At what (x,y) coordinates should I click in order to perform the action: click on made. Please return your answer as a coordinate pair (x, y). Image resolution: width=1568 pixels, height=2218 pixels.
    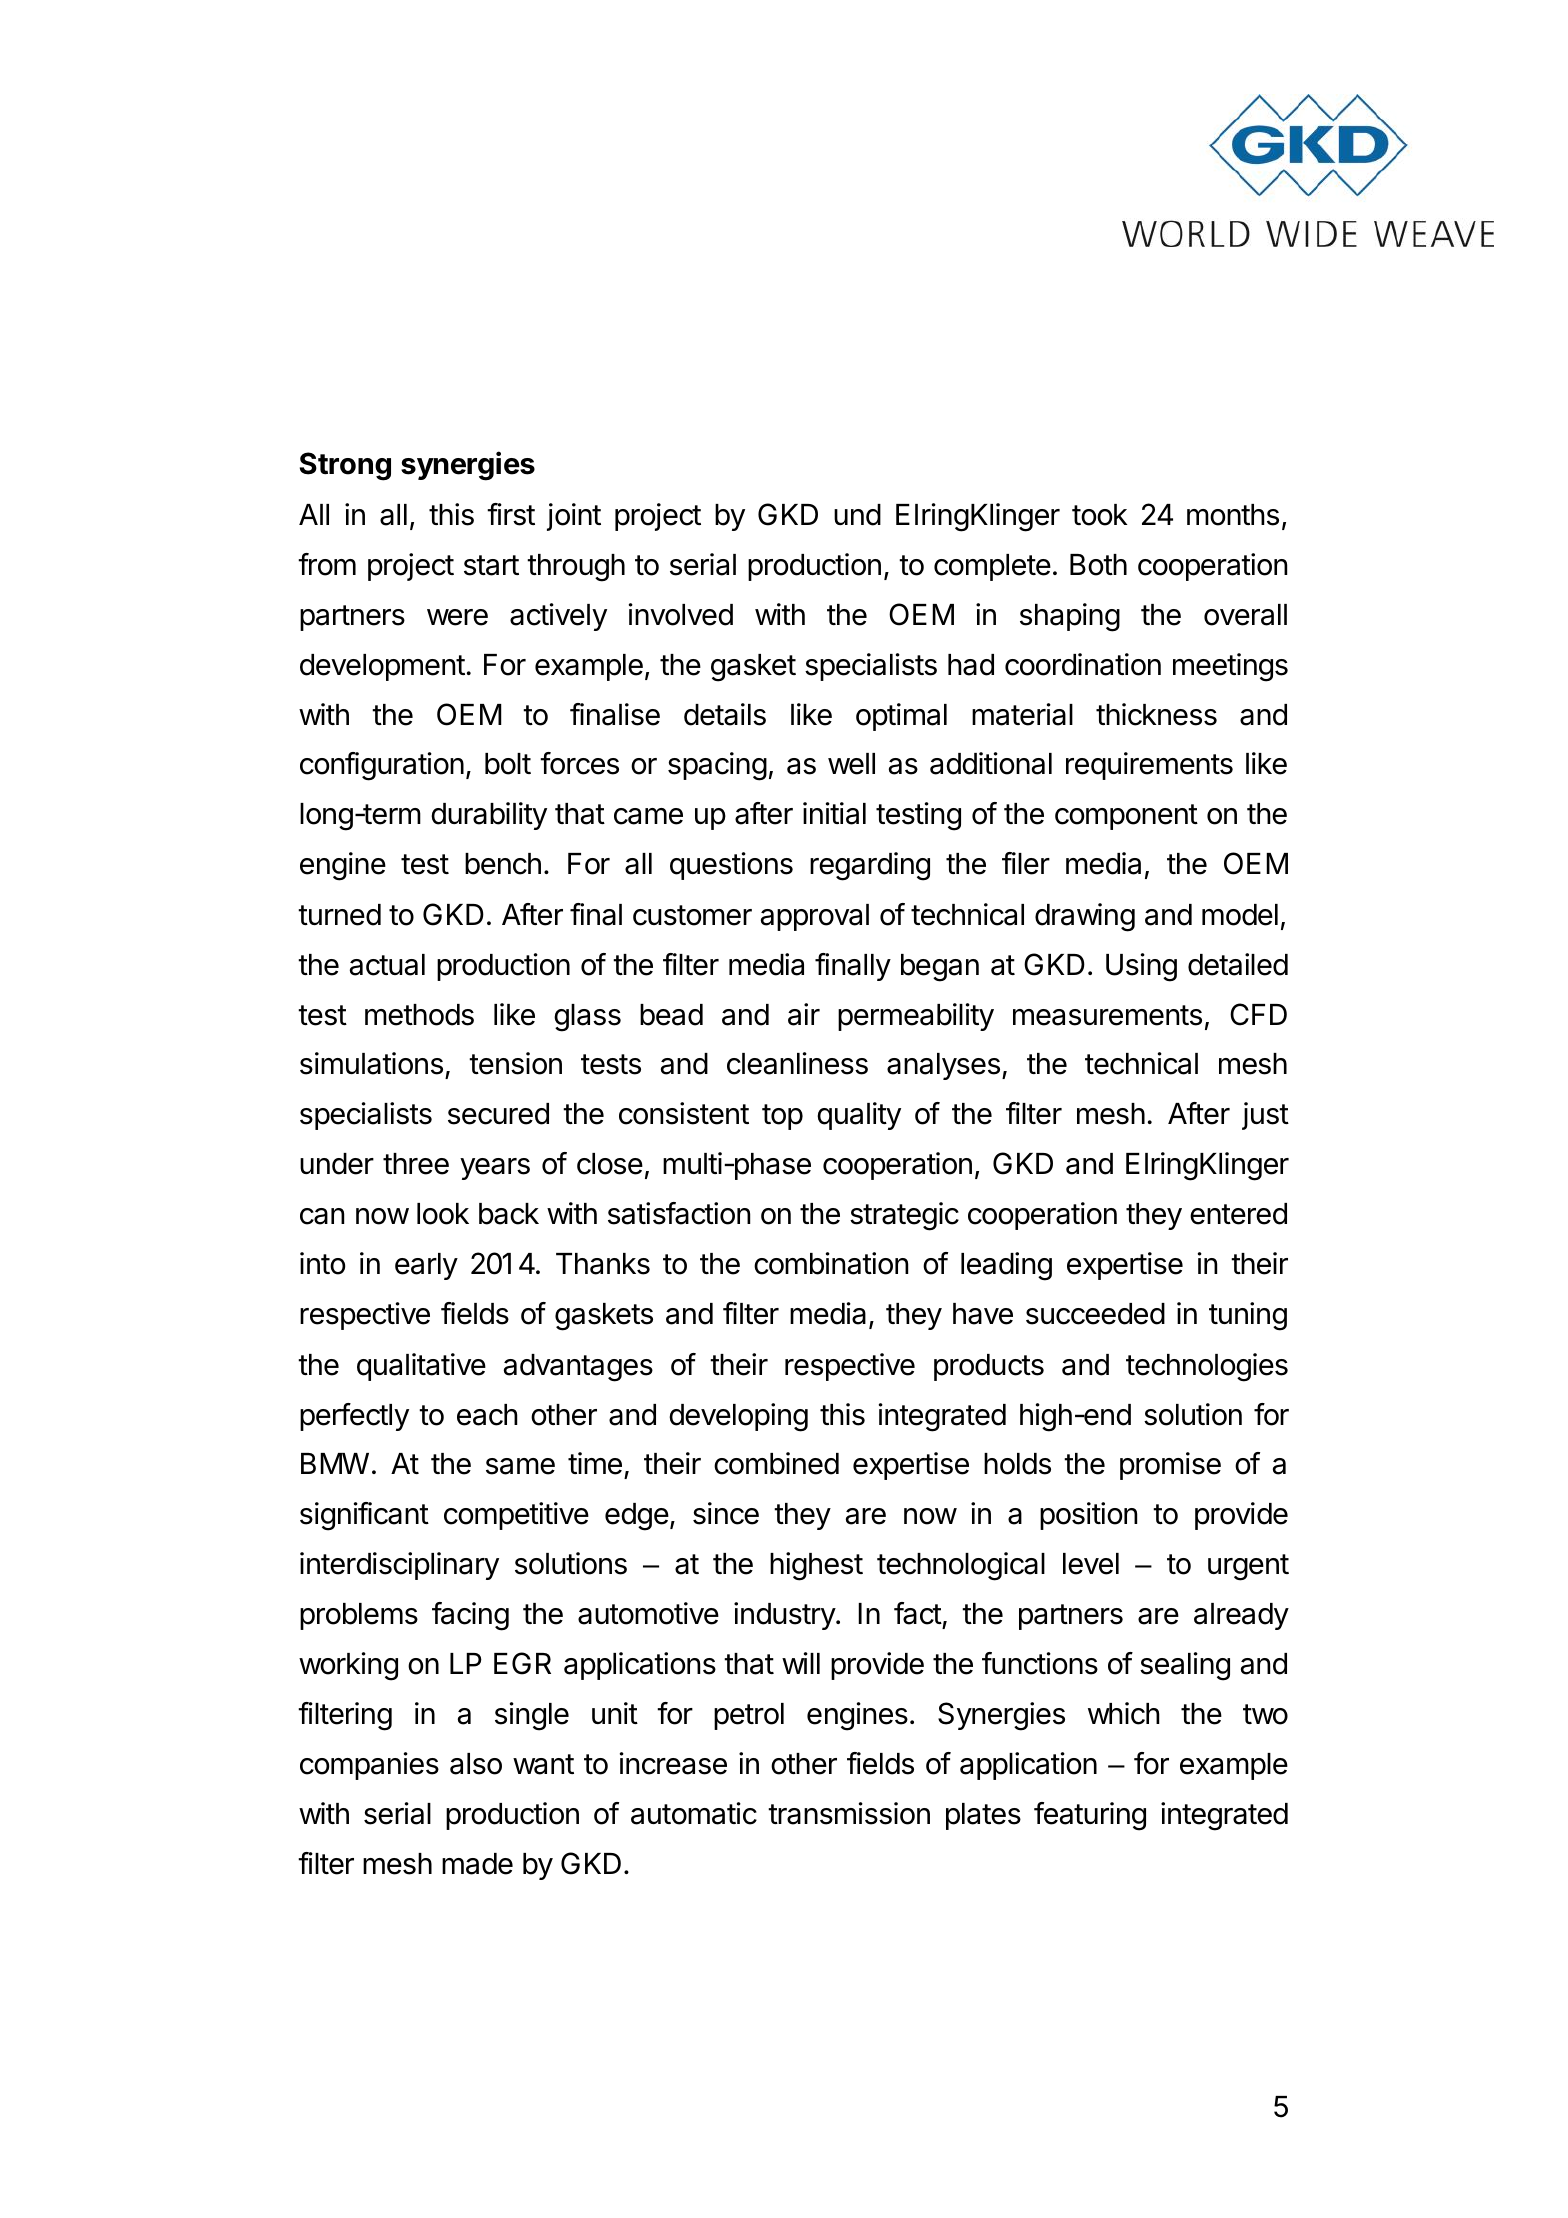
    Looking at the image, I should click on (477, 1864).
